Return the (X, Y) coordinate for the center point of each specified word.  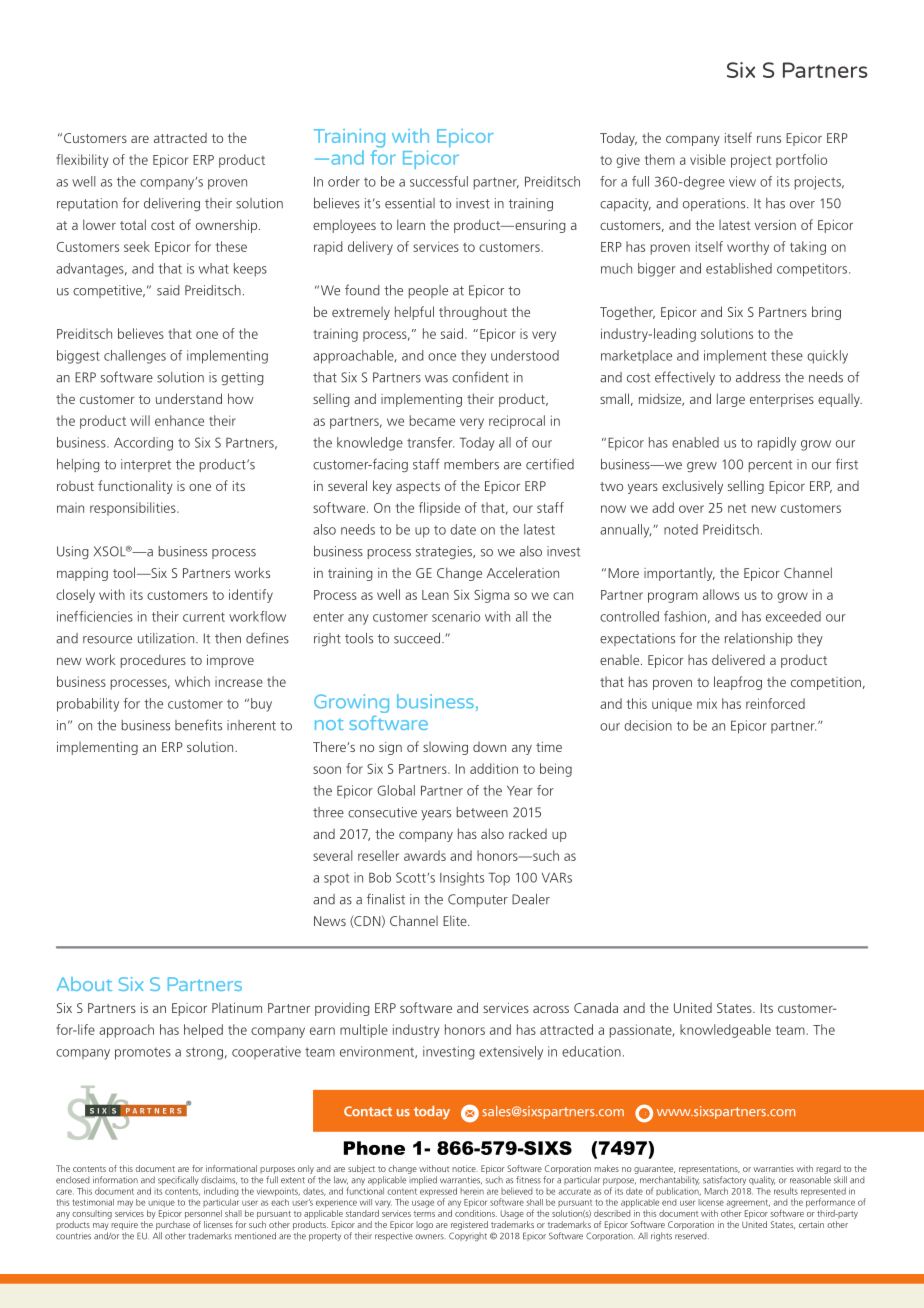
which (192, 681)
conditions (476, 1212)
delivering (172, 204)
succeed (418, 638)
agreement (748, 1203)
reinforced (775, 703)
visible (708, 159)
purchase (173, 1225)
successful (439, 181)
